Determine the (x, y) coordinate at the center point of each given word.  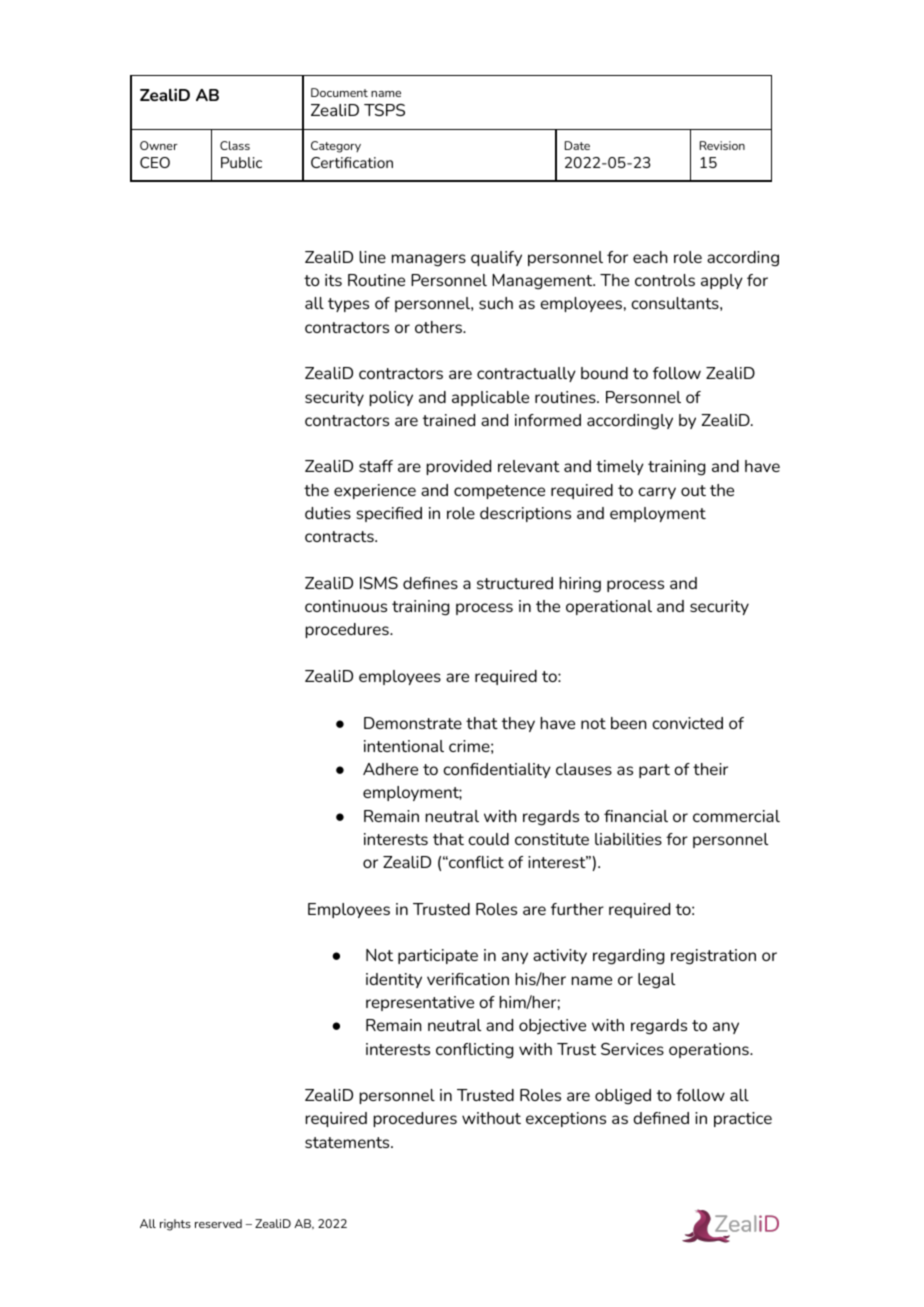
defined (661, 1118)
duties (328, 513)
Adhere (390, 769)
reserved (218, 1223)
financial (636, 816)
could (488, 839)
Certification (352, 162)
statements (348, 1142)
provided (458, 467)
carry (657, 493)
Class (235, 145)
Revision (722, 145)
